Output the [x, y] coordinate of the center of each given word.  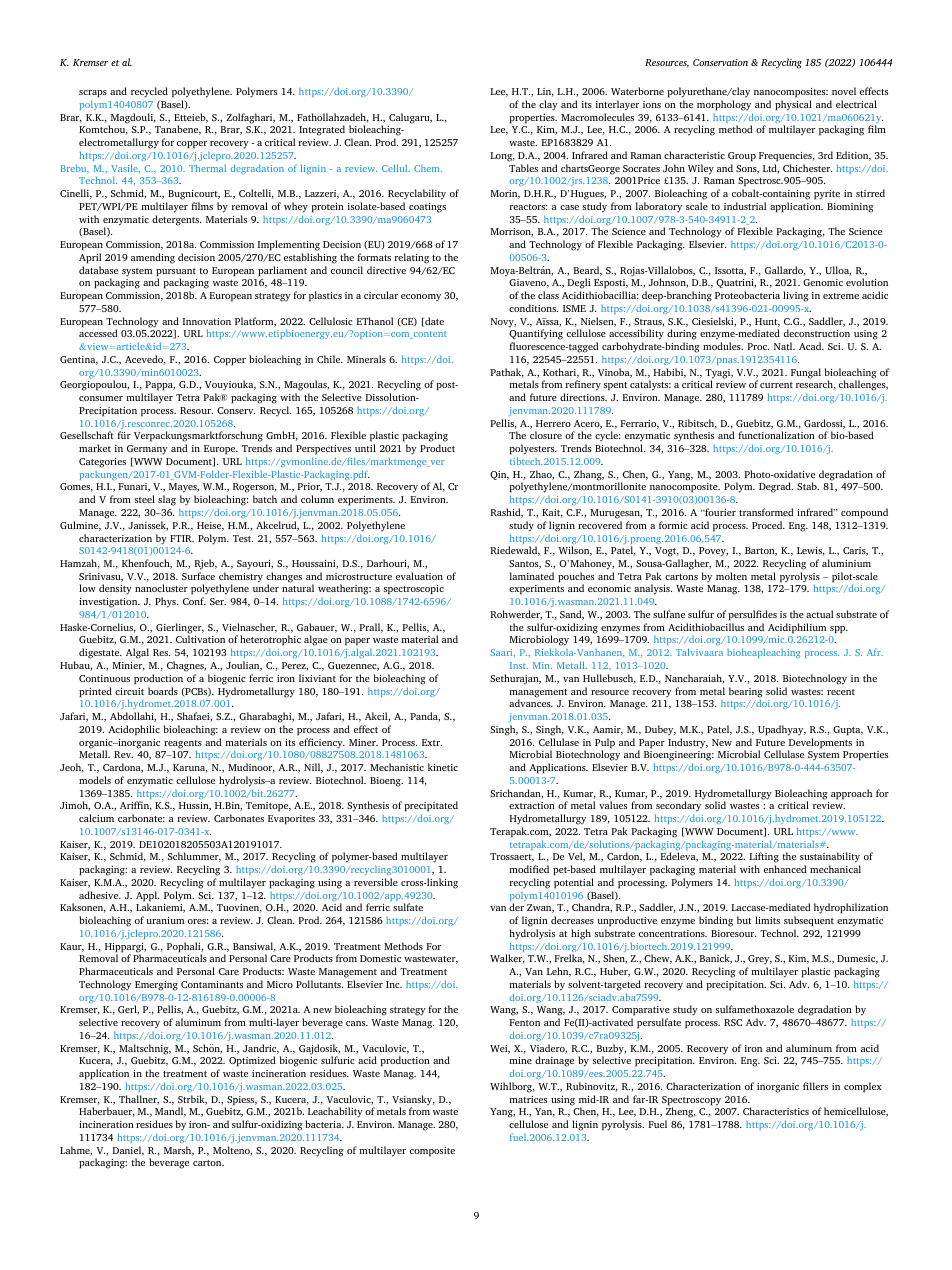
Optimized [252, 1061]
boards [163, 691]
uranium [165, 920]
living [796, 296]
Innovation [206, 321]
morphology [724, 105]
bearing [746, 693]
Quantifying [536, 336]
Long [502, 157]
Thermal [207, 168]
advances [531, 703]
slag [167, 500]
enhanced [785, 869]
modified [529, 869]
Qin [499, 475]
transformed [766, 512]
